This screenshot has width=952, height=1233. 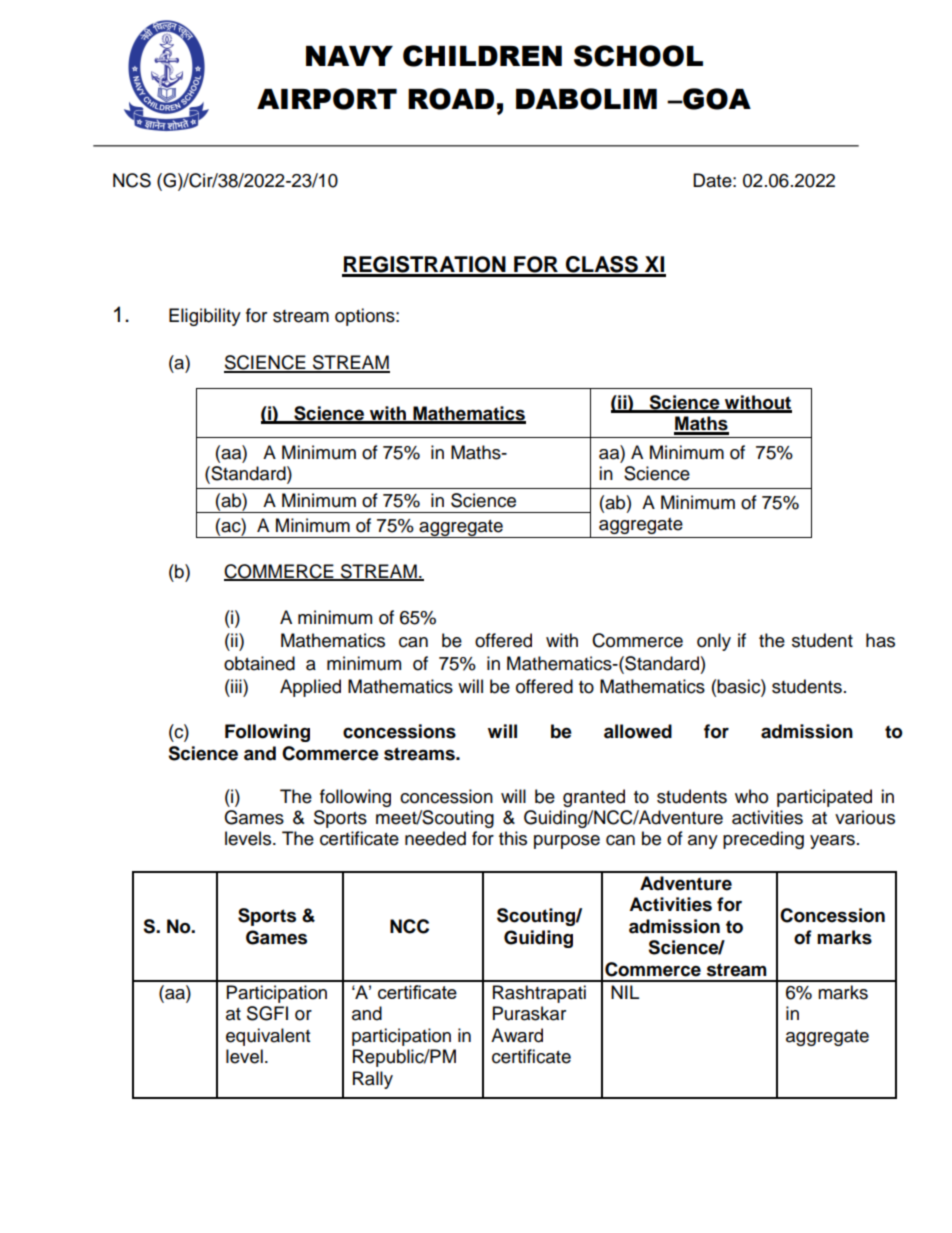 I want to click on Applied, so click(x=310, y=688).
